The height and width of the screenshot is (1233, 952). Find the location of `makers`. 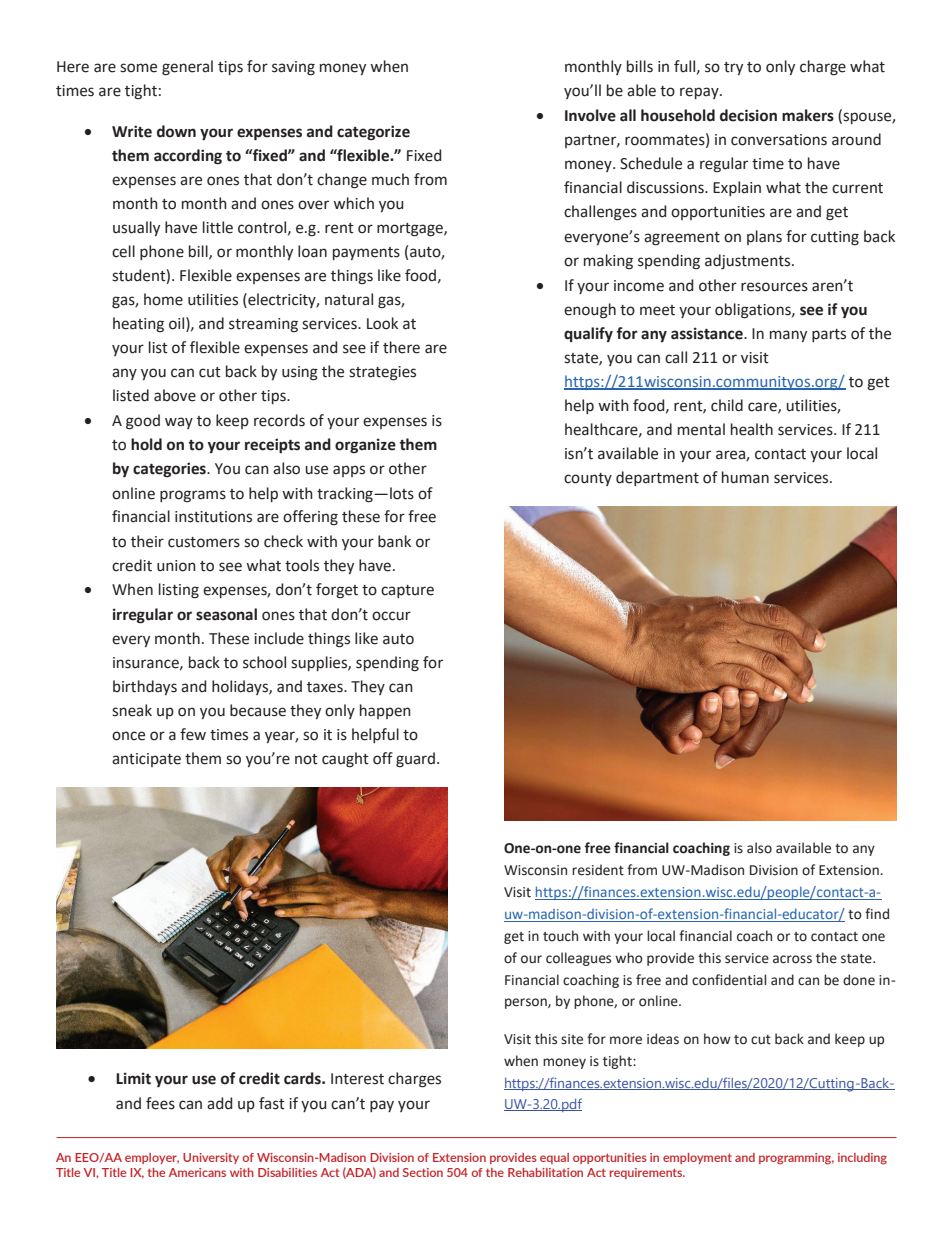

makers is located at coordinates (808, 115).
